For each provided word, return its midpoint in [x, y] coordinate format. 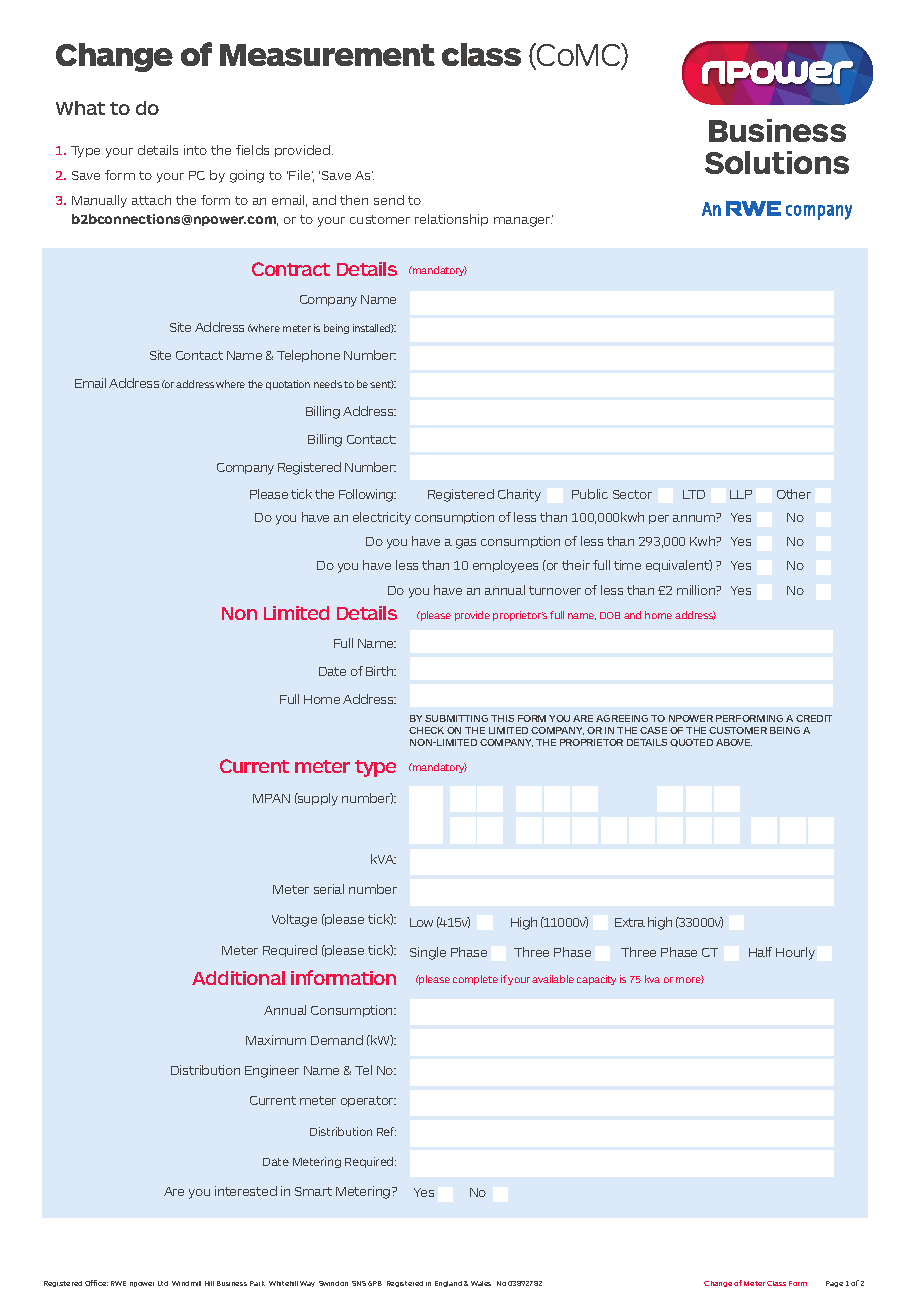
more [690, 979]
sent [382, 384]
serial [329, 889]
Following [367, 495]
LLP [741, 494]
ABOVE [734, 742]
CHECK [426, 730]
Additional [238, 978]
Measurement [327, 55]
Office [96, 1283]
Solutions [777, 162]
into [195, 150]
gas [466, 544]
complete [475, 980]
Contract [291, 269]
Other [794, 494]
